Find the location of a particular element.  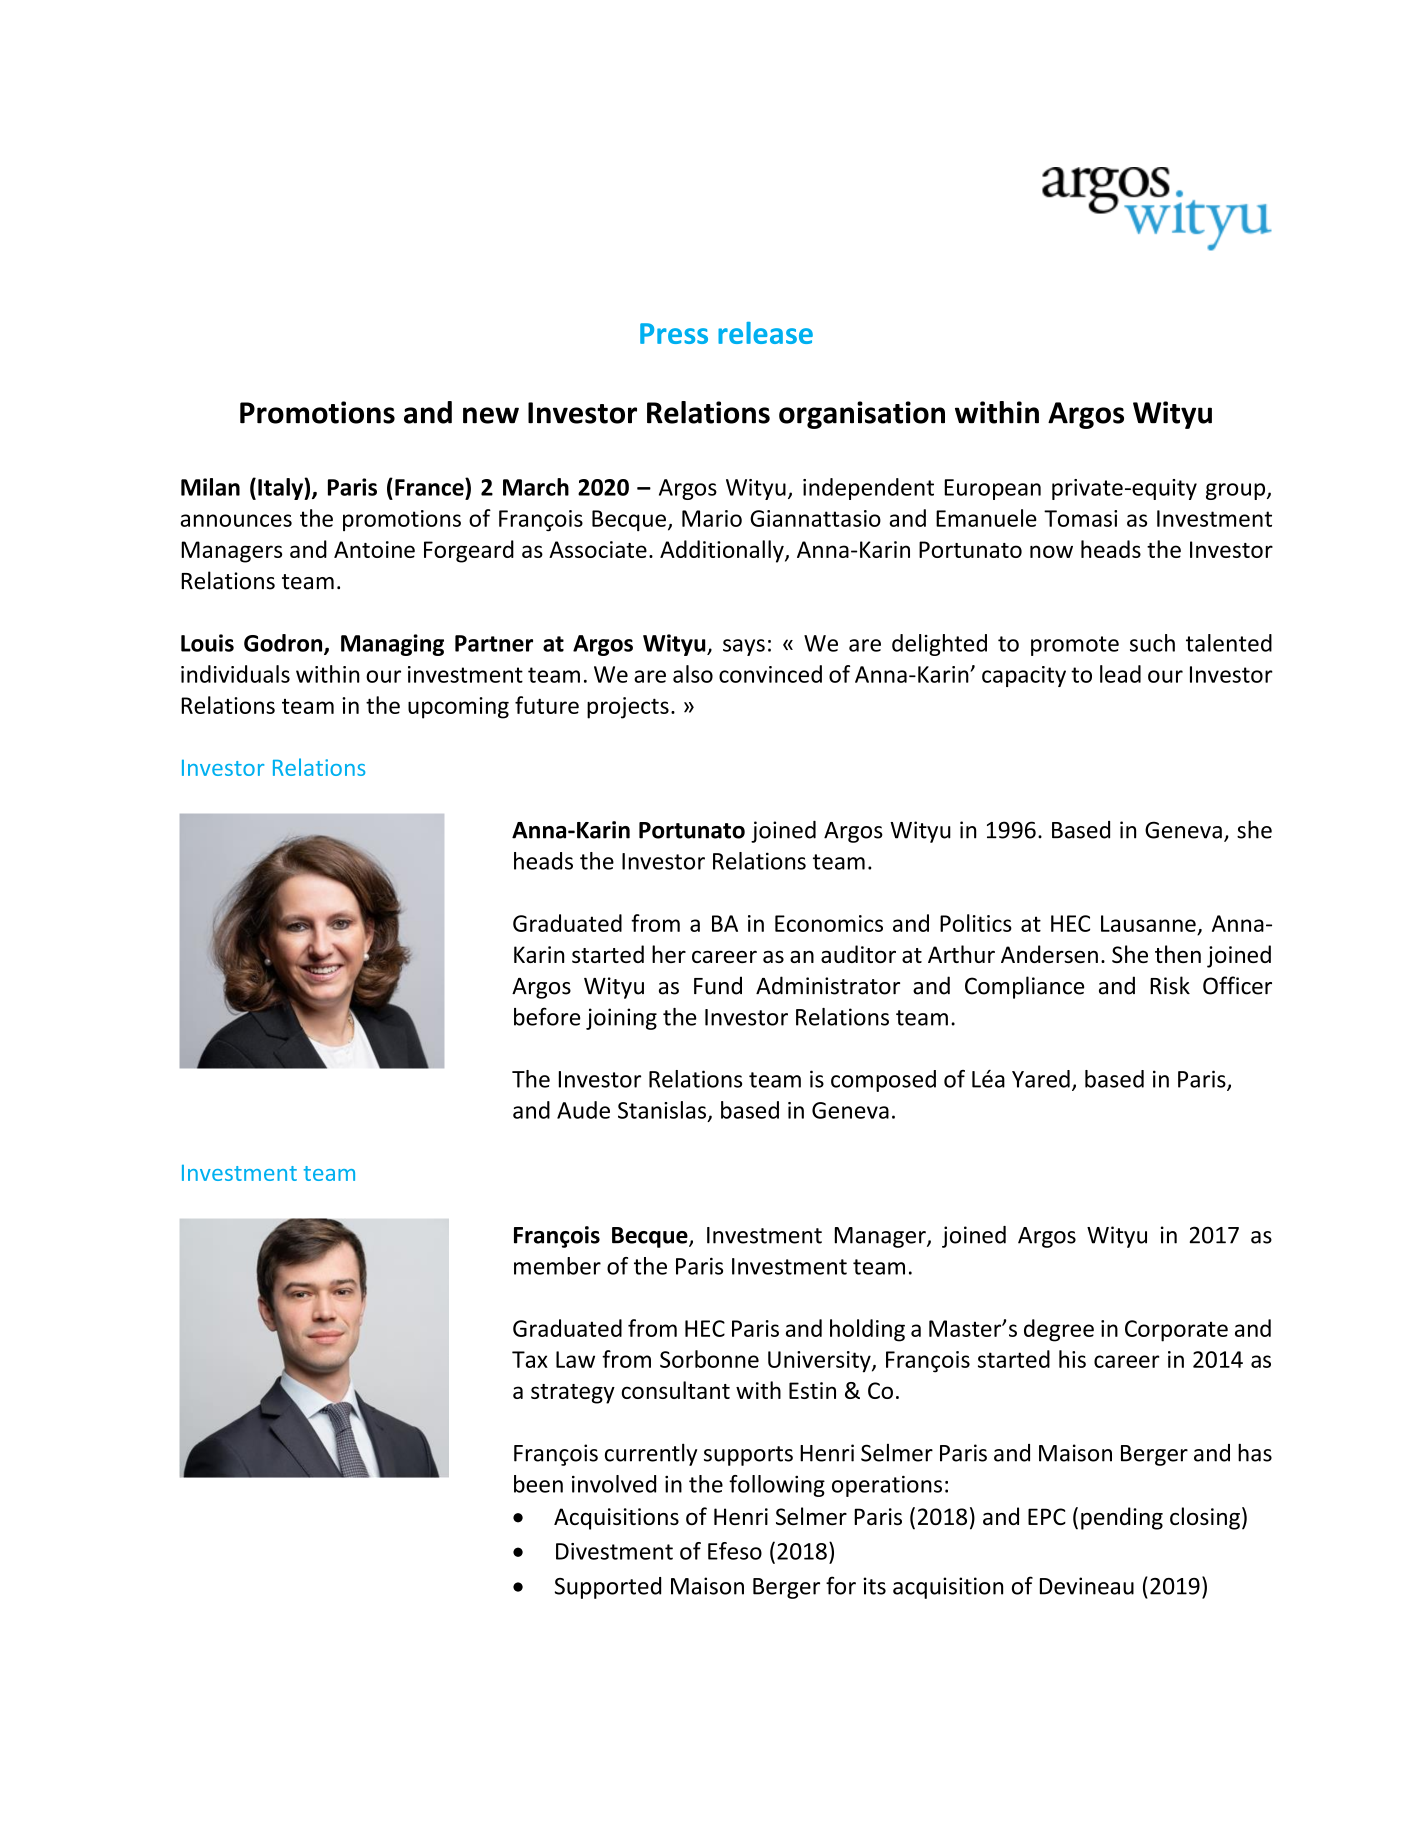

group is located at coordinates (1237, 491).
